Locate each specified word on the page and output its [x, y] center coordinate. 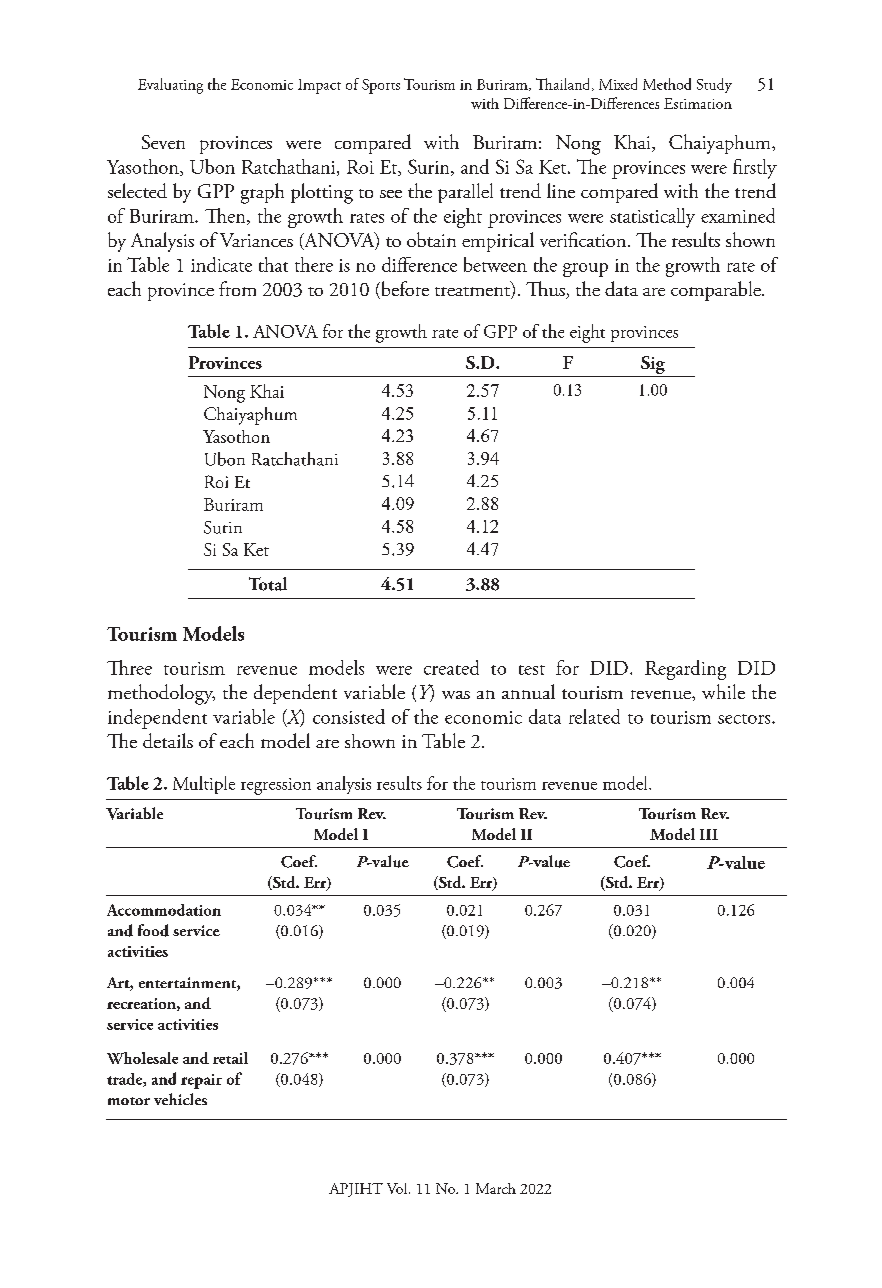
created [451, 667]
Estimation [698, 103]
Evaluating [170, 86]
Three [129, 667]
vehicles [180, 1099]
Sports [381, 86]
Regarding [685, 670]
